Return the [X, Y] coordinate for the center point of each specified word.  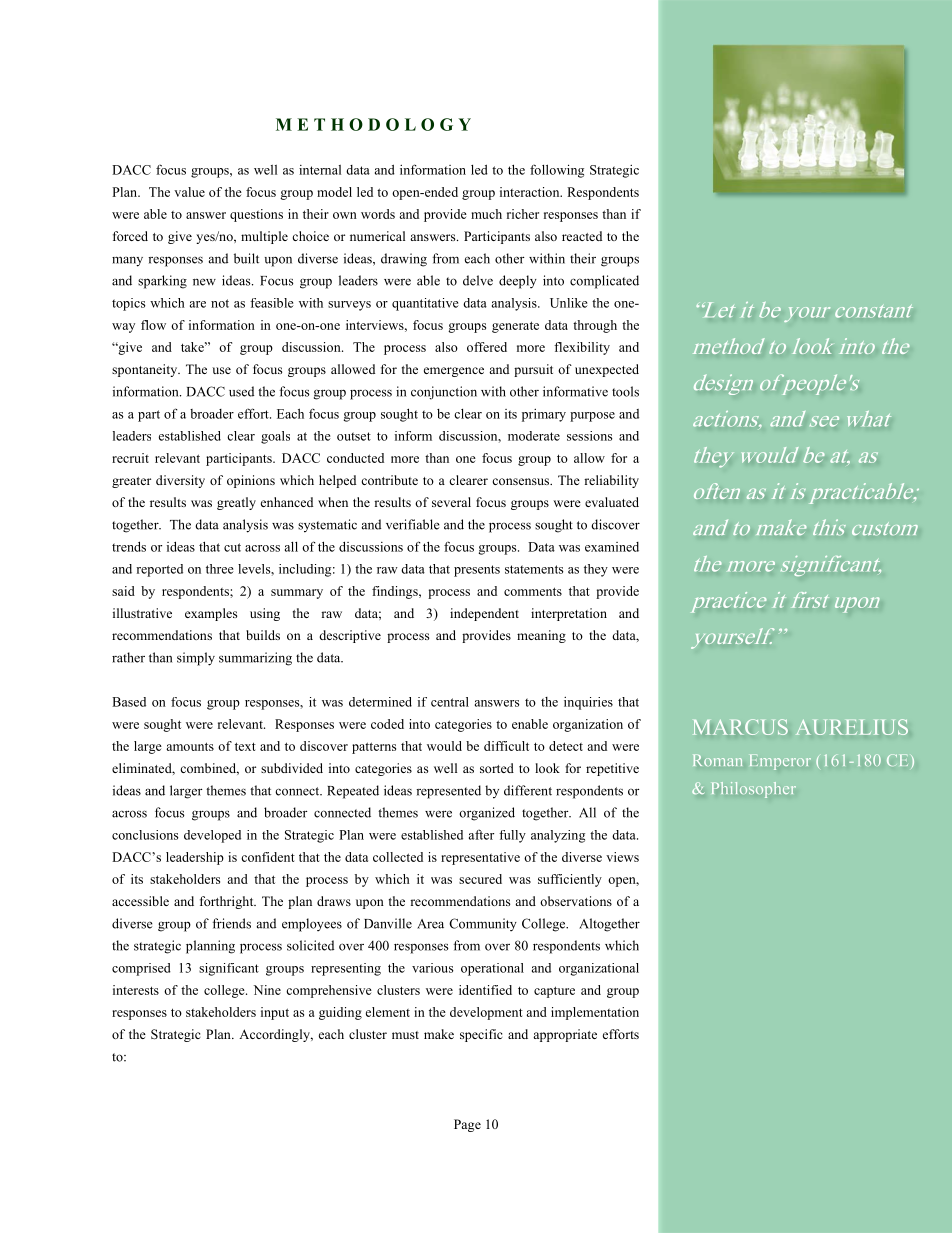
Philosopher [754, 790]
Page [467, 1125]
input [275, 1013]
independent [484, 614]
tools [625, 391]
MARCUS [740, 727]
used [241, 391]
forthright [228, 902]
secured [480, 879]
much [486, 214]
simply [196, 659]
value [189, 192]
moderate [534, 436]
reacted [582, 236]
